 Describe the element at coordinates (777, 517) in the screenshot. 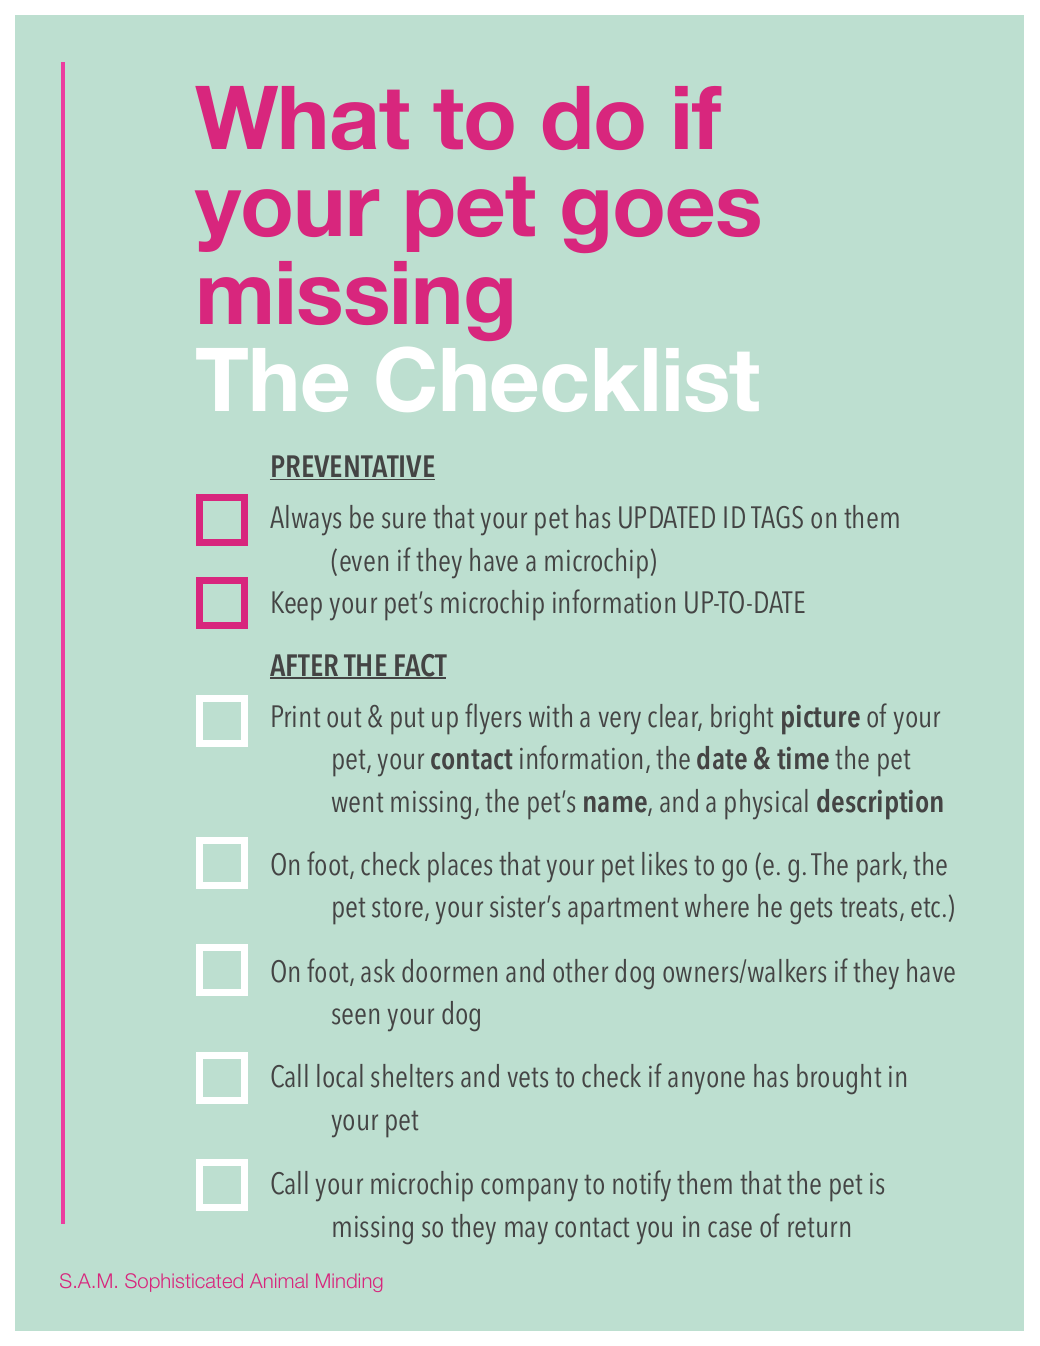

I see `TAGS` at that location.
